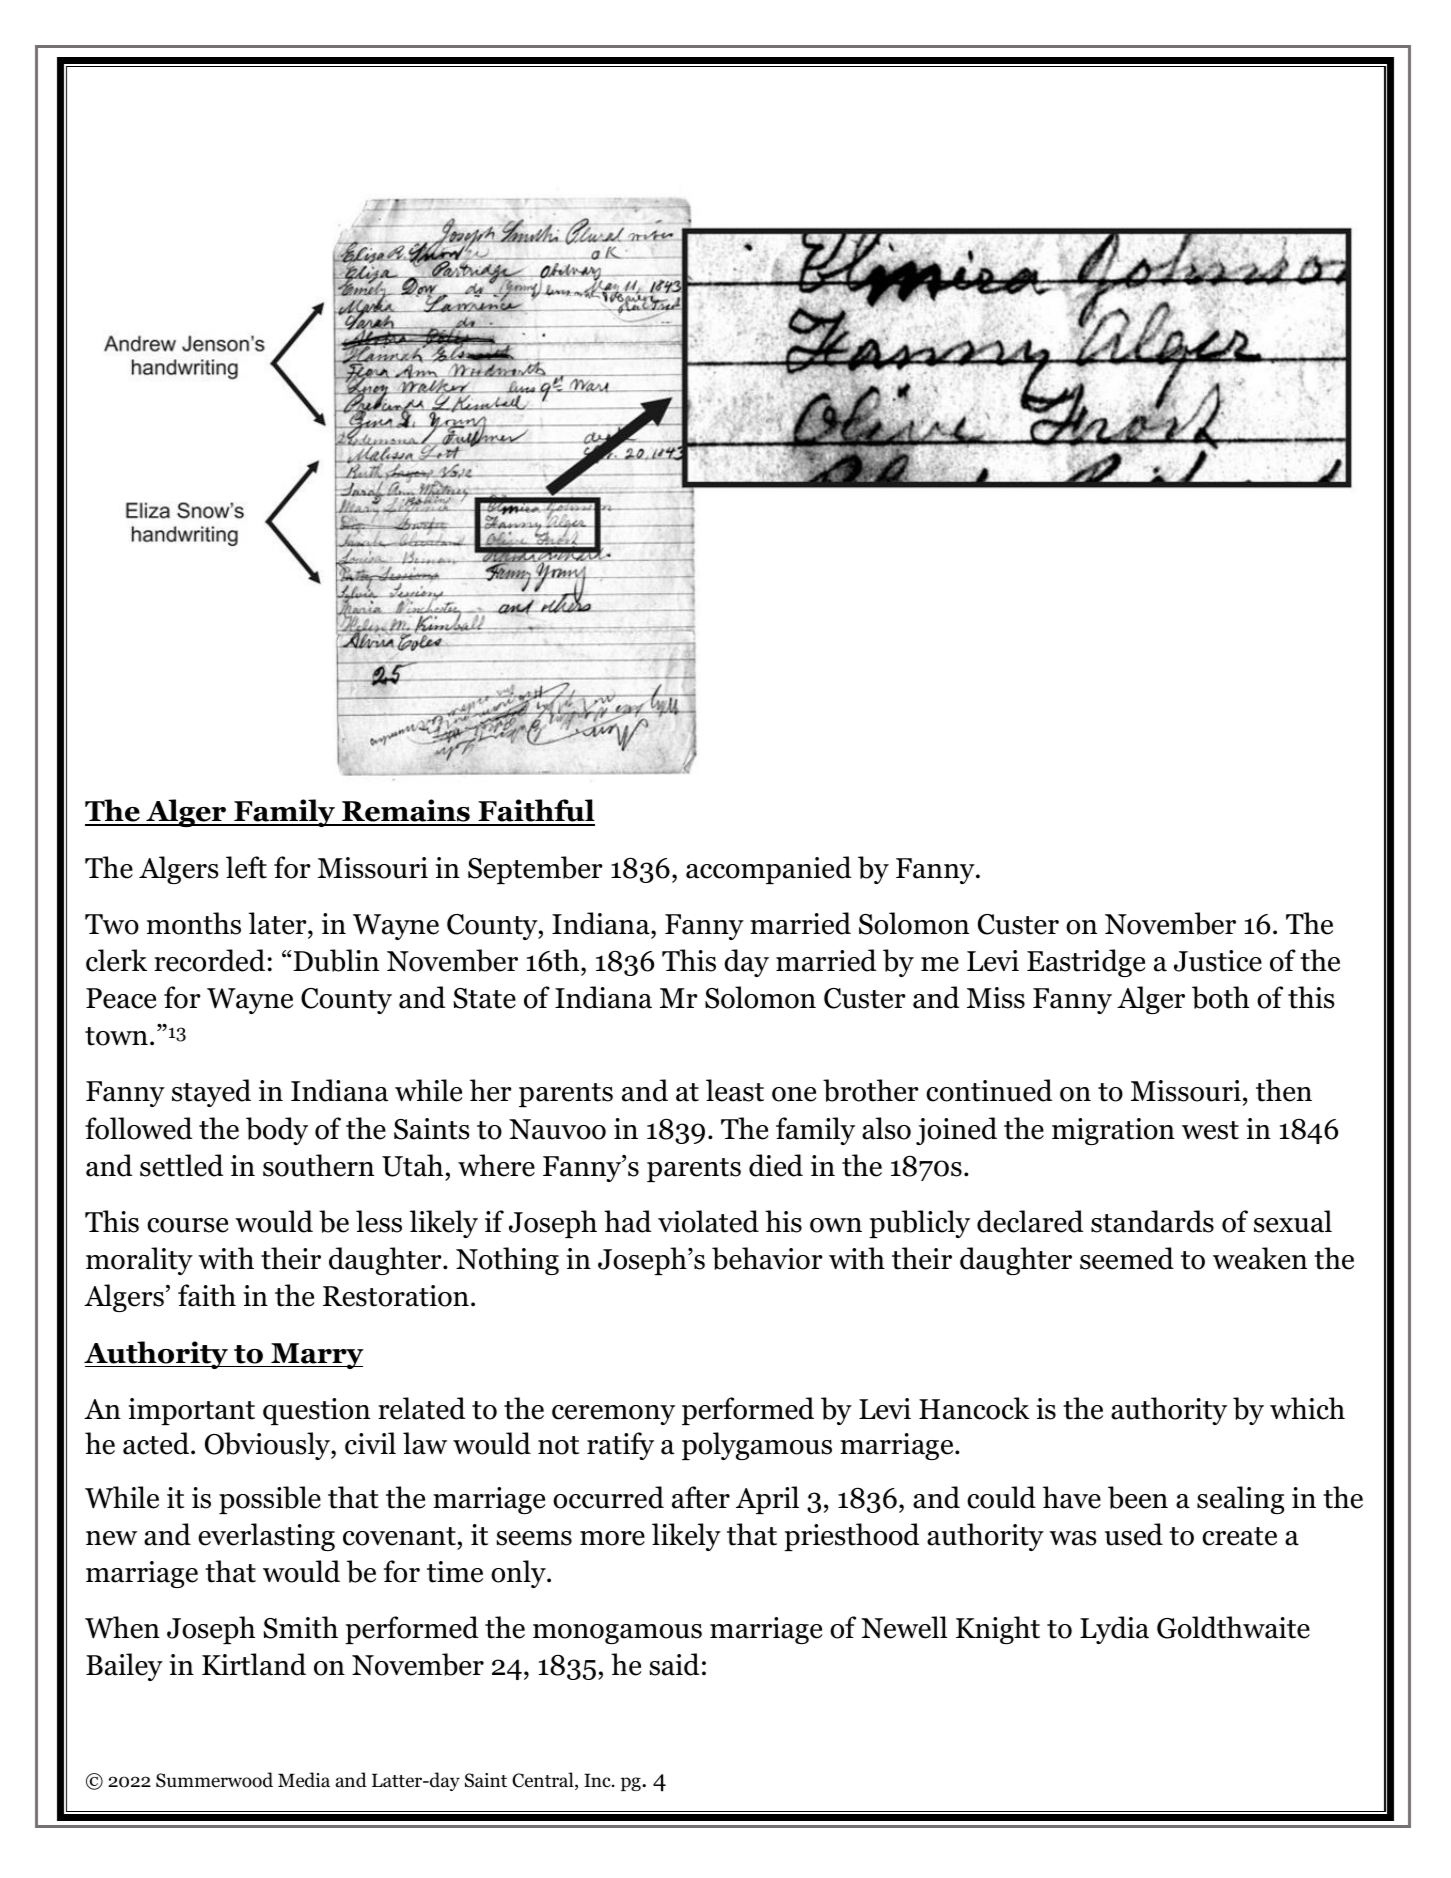 The height and width of the document is (1878, 1451). Describe the element at coordinates (598, 1780) in the document. I see `Inc` at that location.
